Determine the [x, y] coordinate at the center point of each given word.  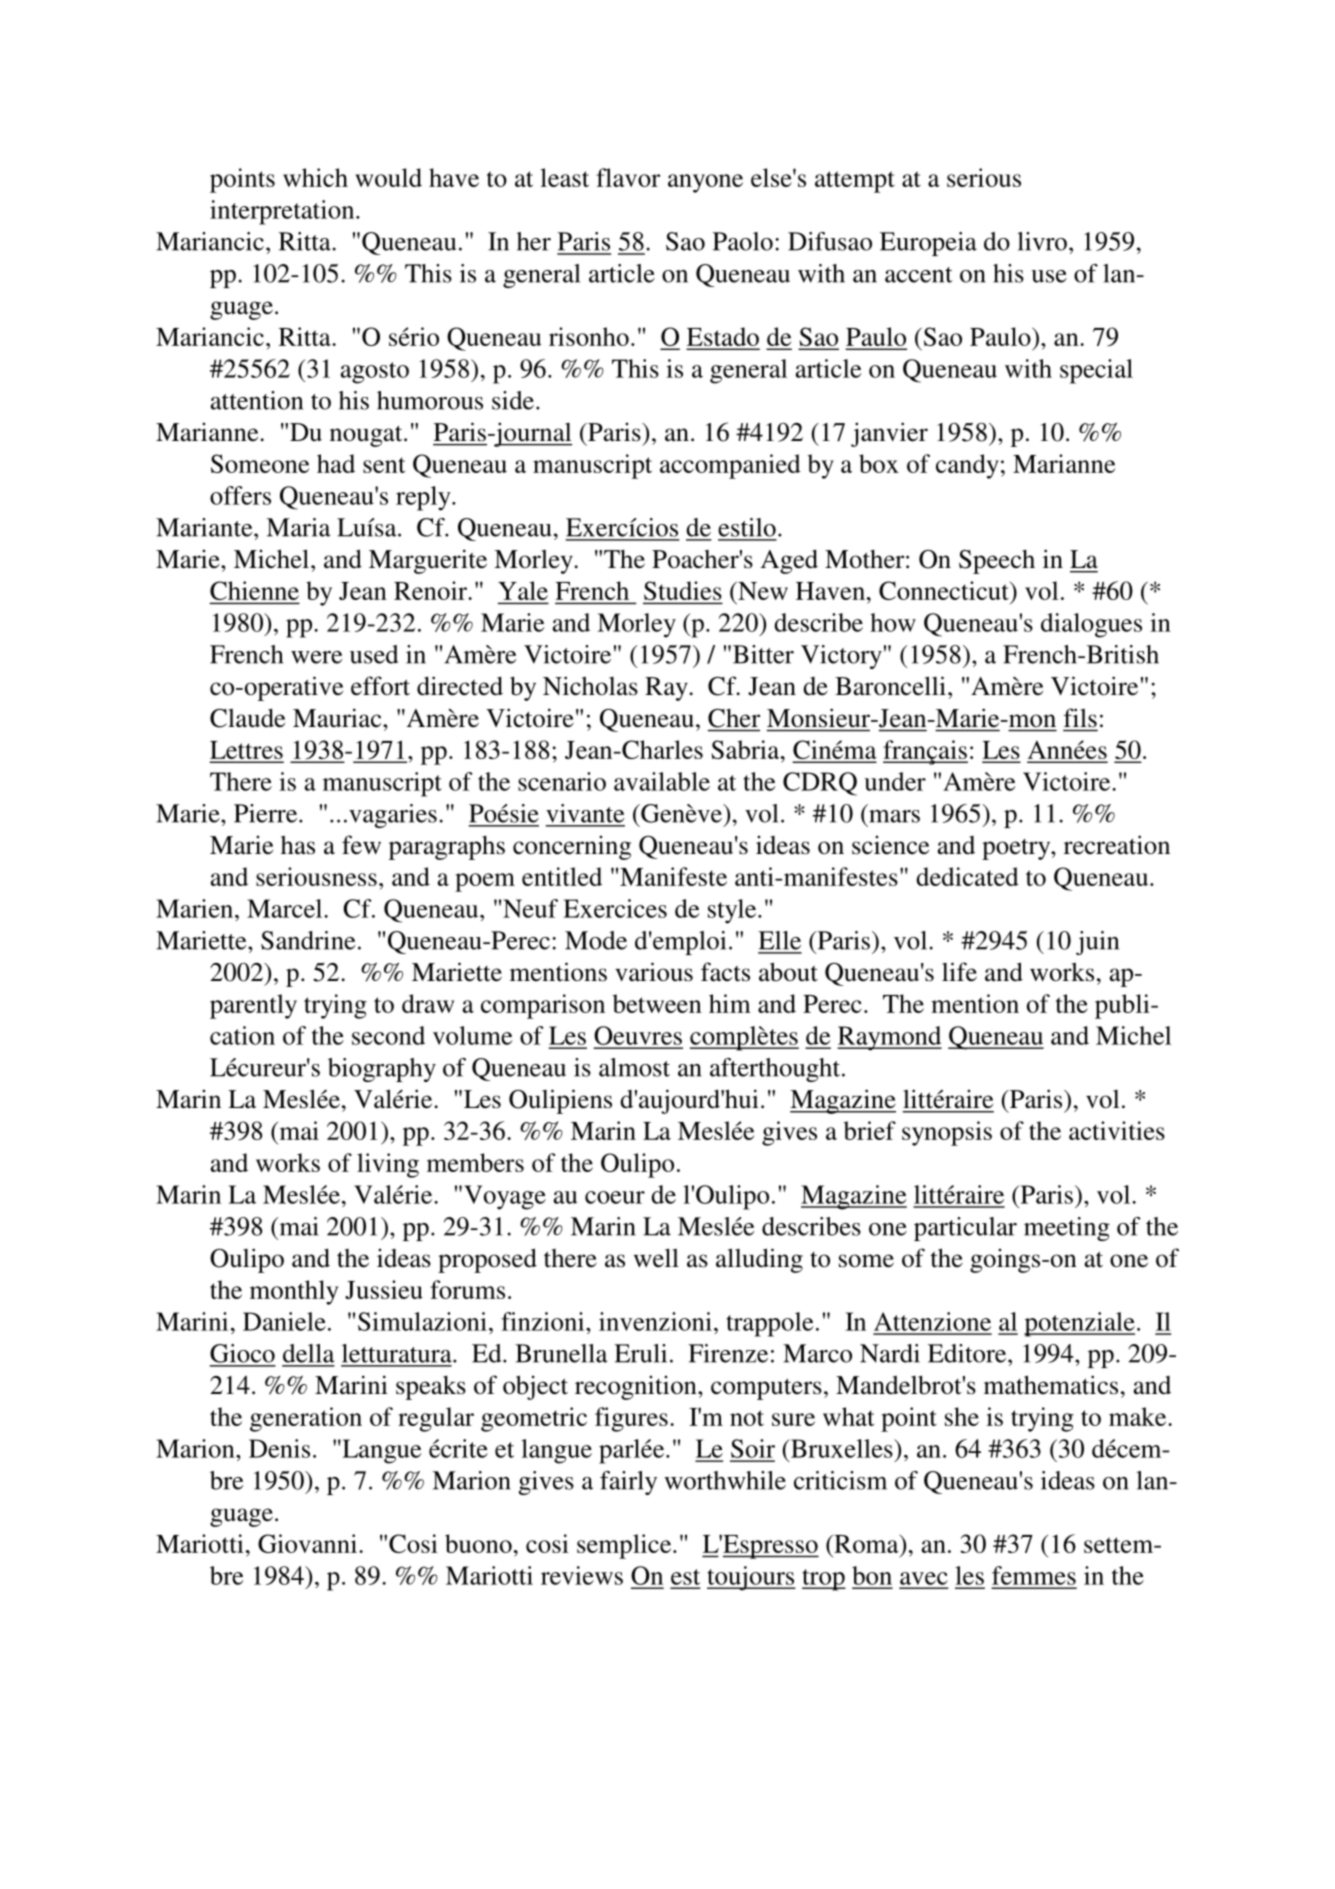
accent [919, 275]
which [315, 177]
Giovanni [309, 1543]
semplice [625, 1546]
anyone [705, 183]
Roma [866, 1543]
